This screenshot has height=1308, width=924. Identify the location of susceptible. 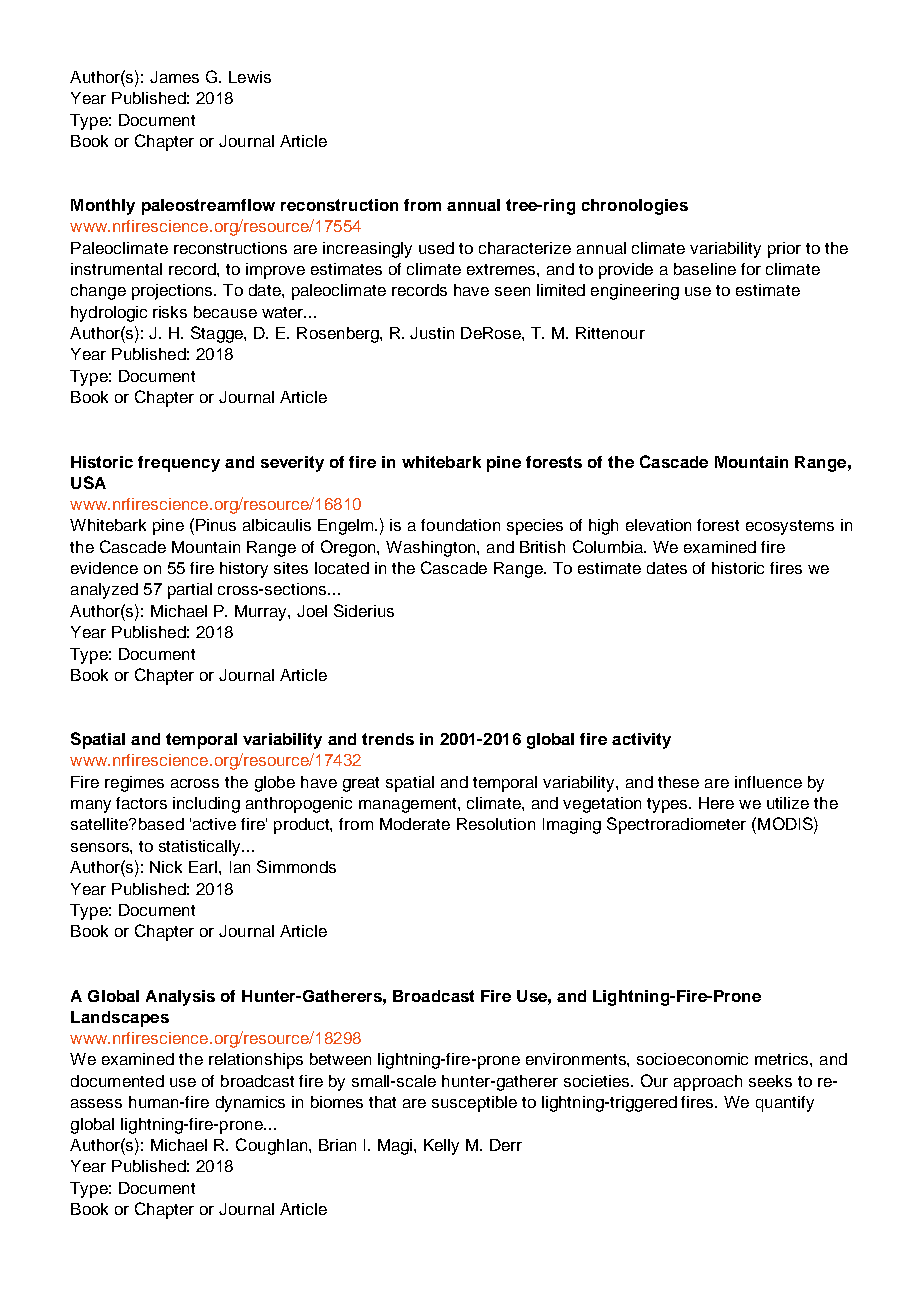
(474, 1104).
